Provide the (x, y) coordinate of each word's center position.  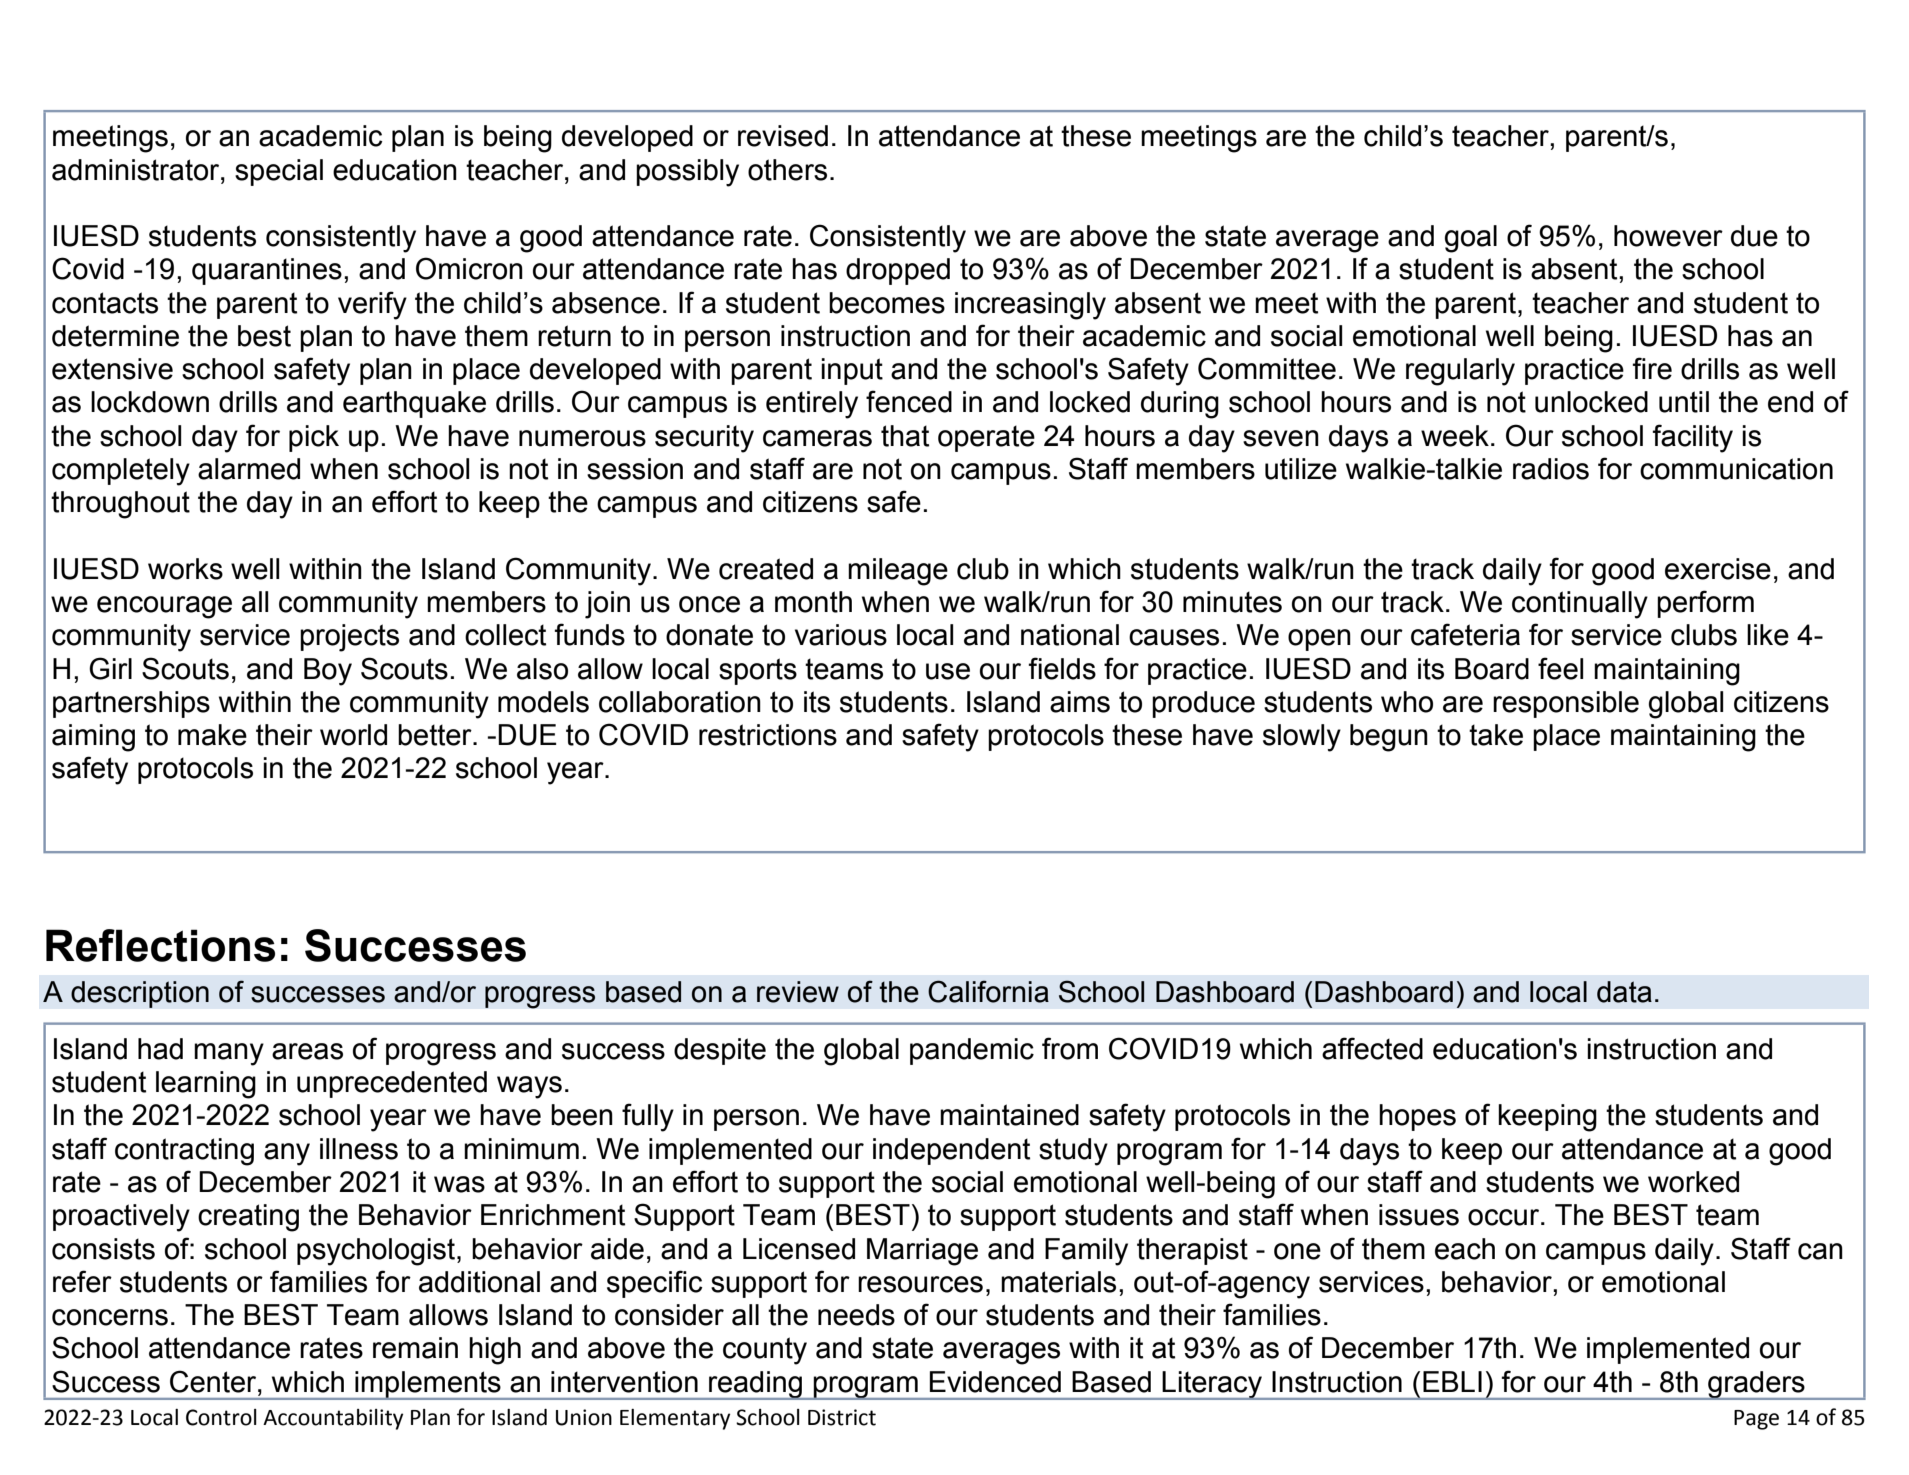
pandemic (972, 1051)
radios (1551, 469)
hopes (1417, 1117)
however (1668, 236)
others (787, 170)
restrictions (768, 735)
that (905, 436)
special (279, 172)
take (1496, 735)
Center (214, 1381)
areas (307, 1051)
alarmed (249, 469)
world (353, 735)
